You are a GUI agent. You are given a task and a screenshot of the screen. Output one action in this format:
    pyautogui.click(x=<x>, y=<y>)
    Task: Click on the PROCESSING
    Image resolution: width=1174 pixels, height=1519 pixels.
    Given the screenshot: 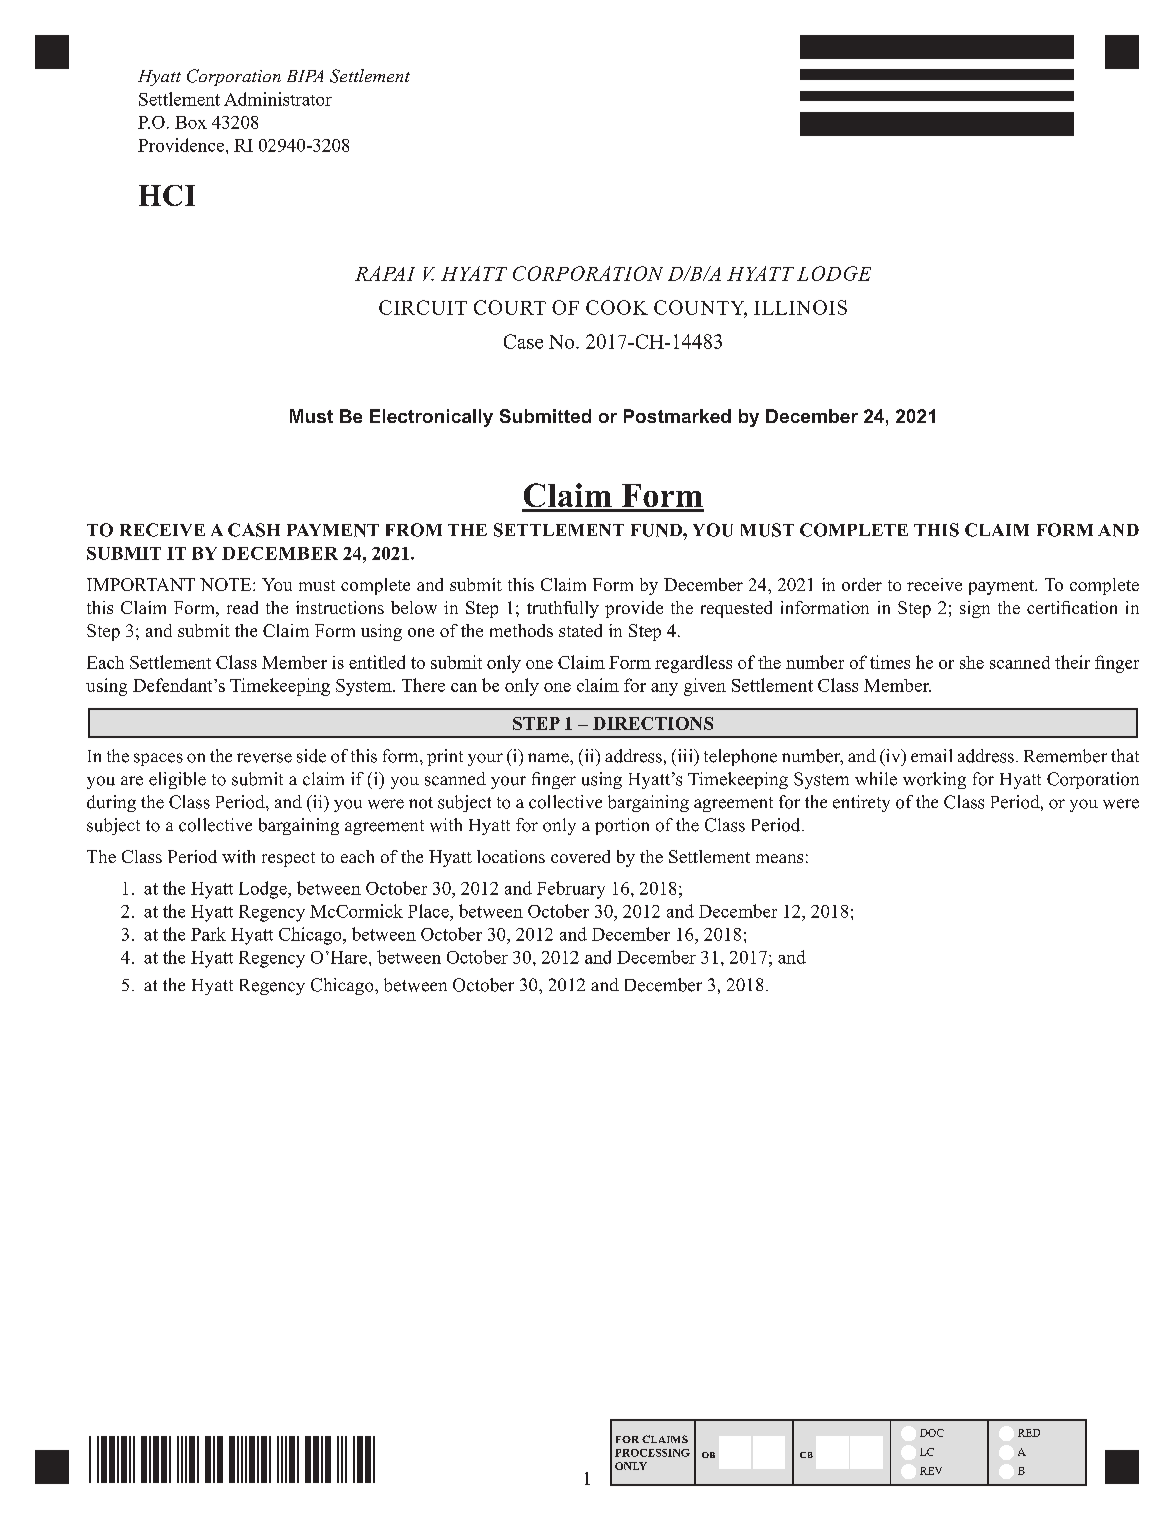 What is the action you would take?
    pyautogui.click(x=652, y=1453)
